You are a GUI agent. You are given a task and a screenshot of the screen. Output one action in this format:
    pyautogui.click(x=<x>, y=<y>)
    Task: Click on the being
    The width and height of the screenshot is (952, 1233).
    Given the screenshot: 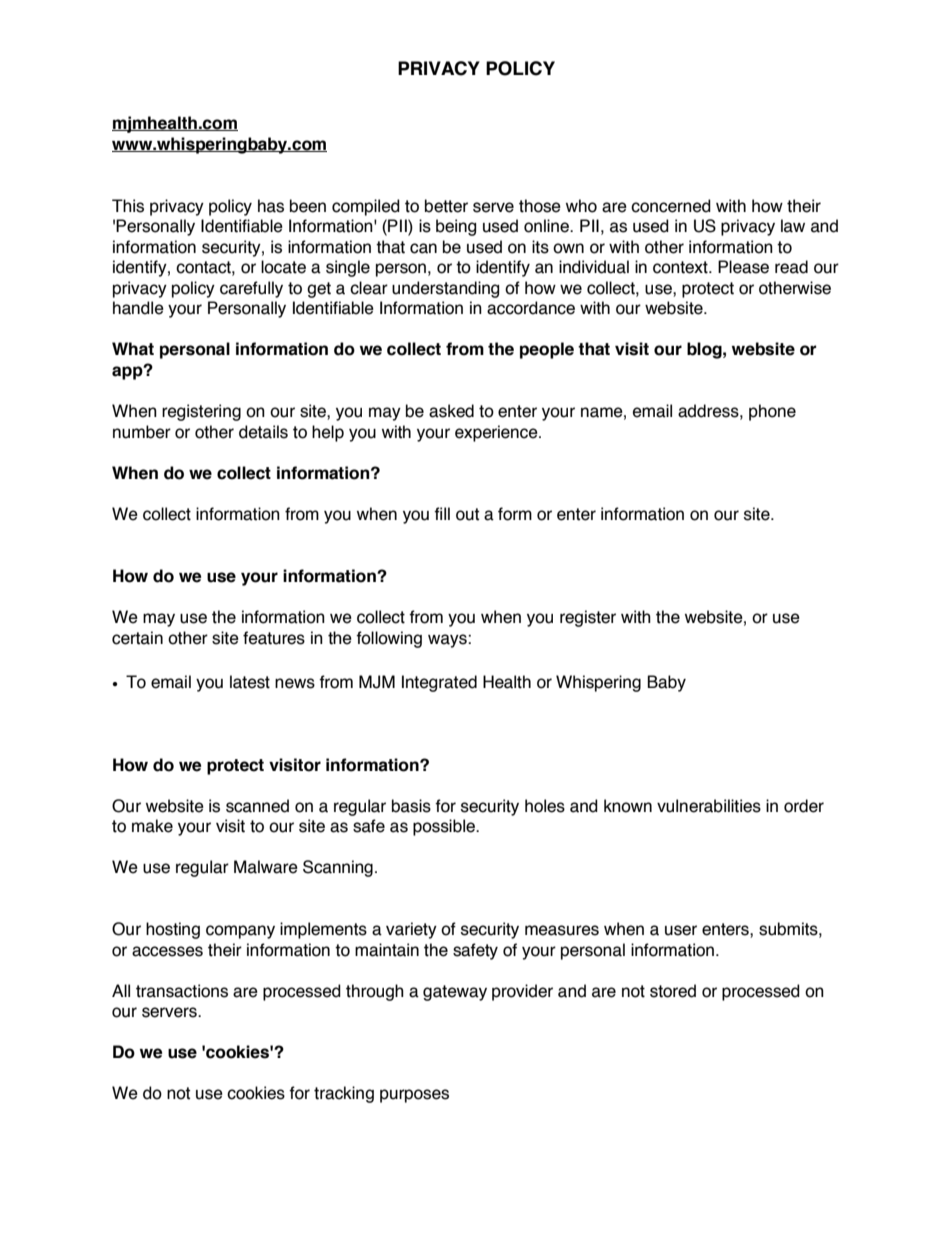 What is the action you would take?
    pyautogui.click(x=456, y=227)
